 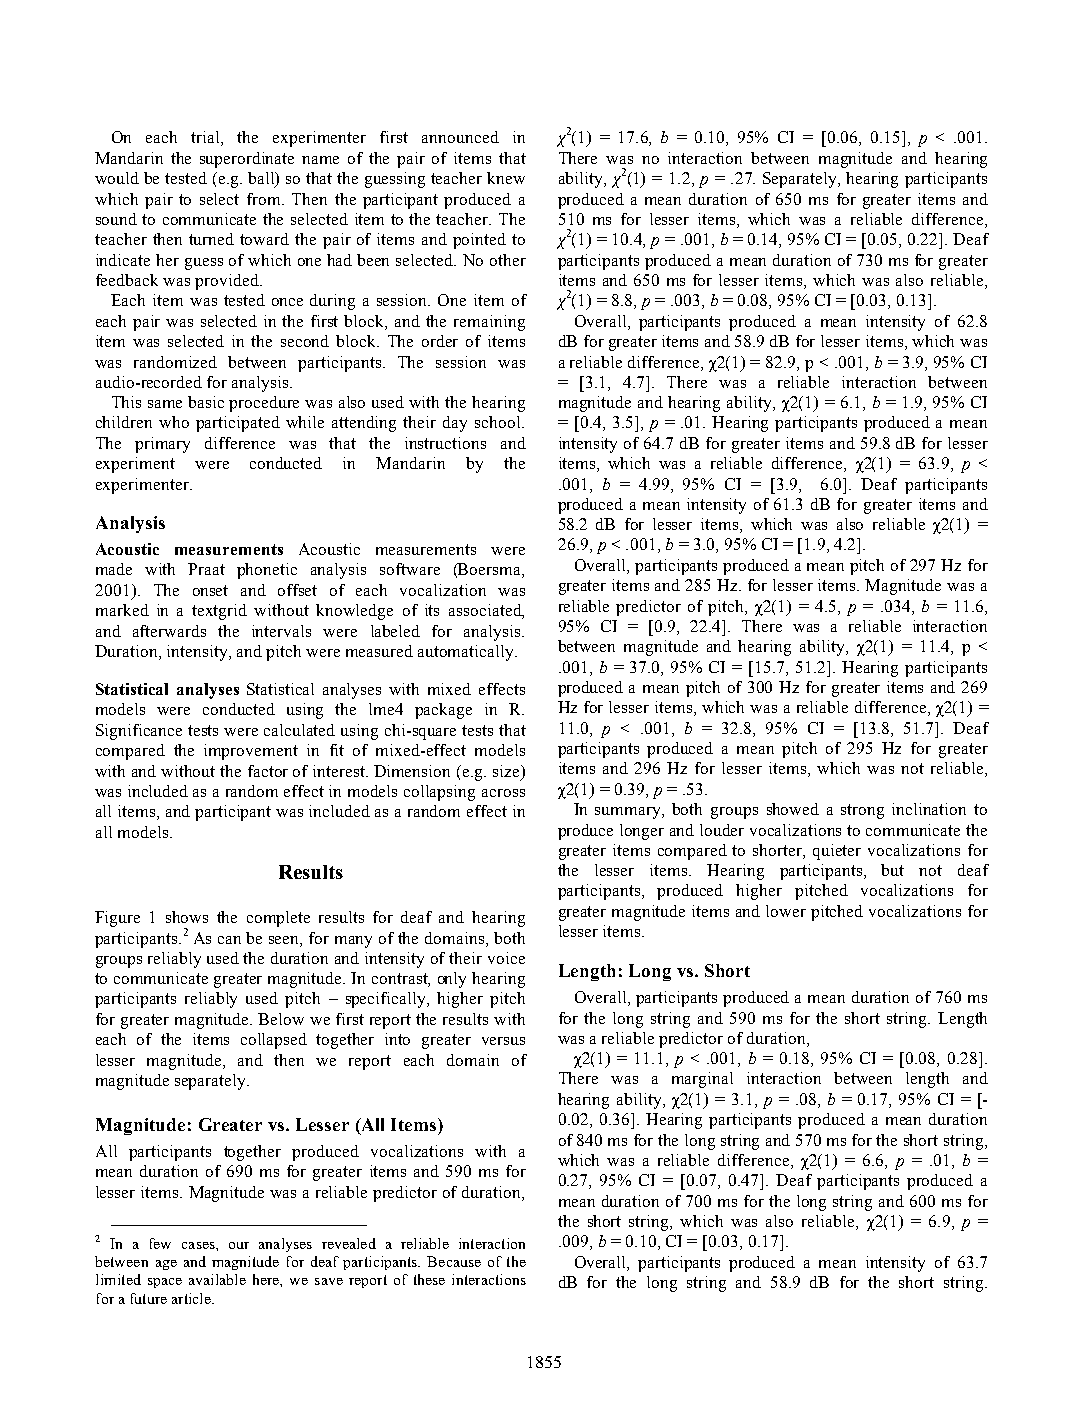 I want to click on Because, so click(x=454, y=1261).
